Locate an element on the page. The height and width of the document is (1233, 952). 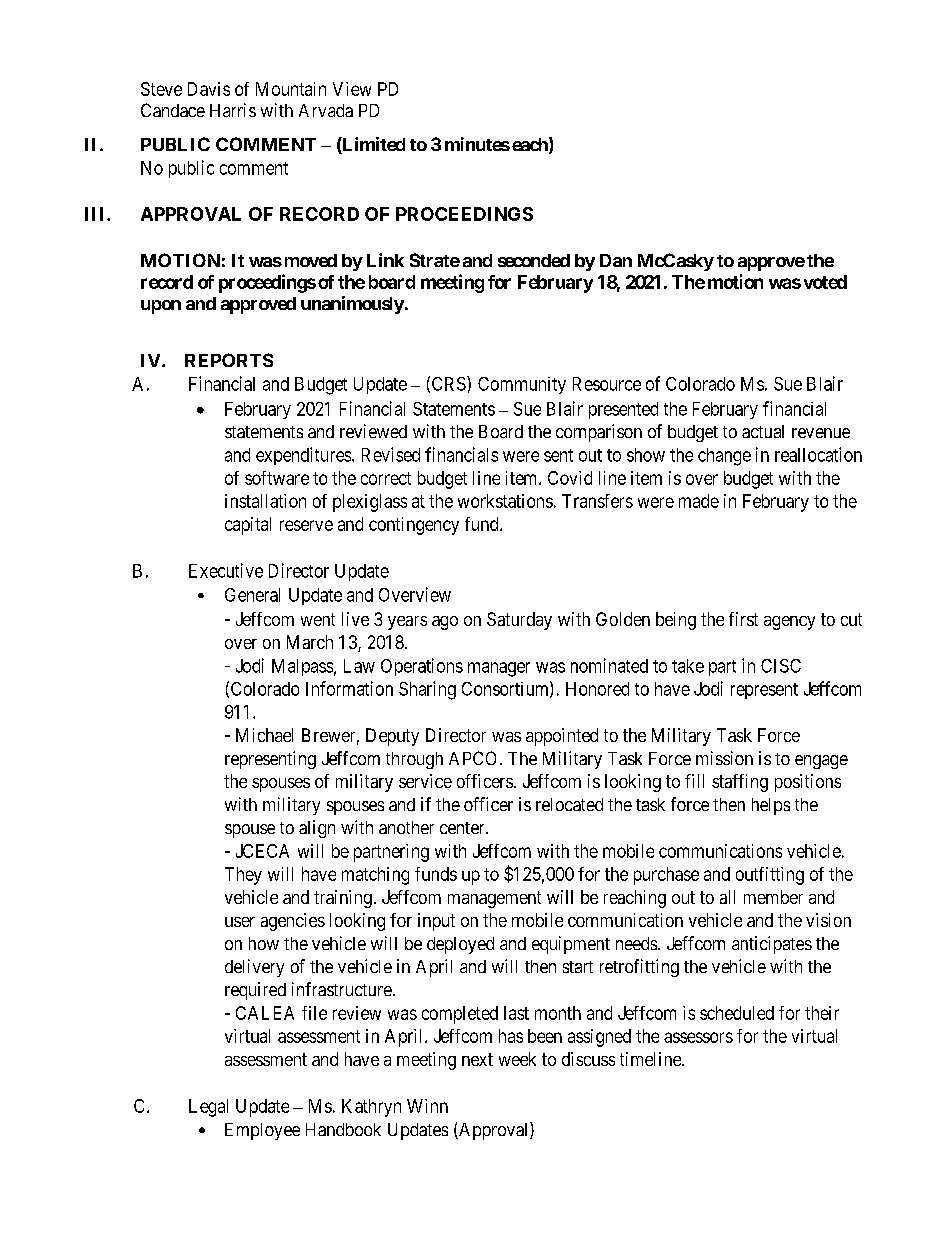
assessors is located at coordinates (698, 1037).
